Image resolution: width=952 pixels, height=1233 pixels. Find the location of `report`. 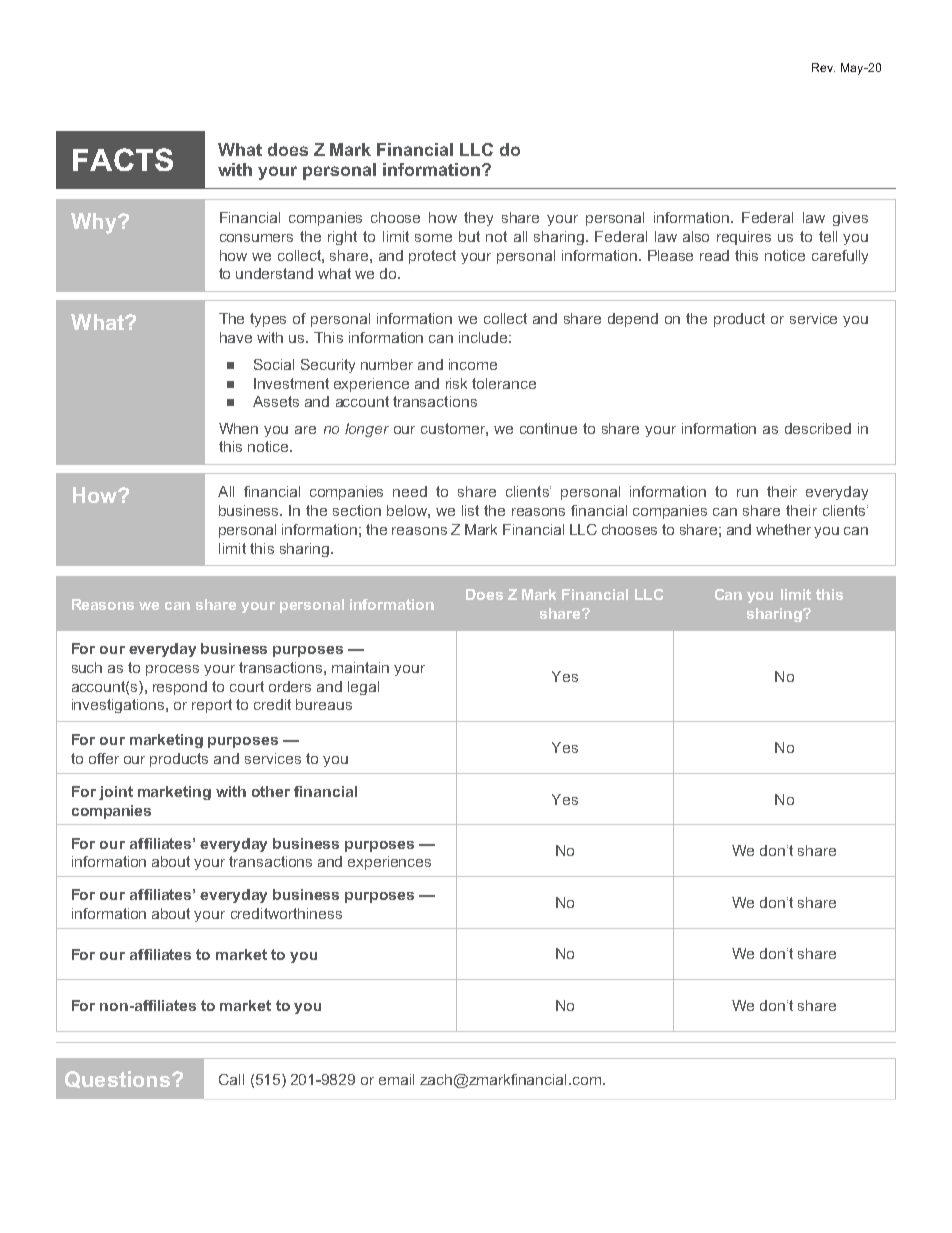

report is located at coordinates (212, 706).
